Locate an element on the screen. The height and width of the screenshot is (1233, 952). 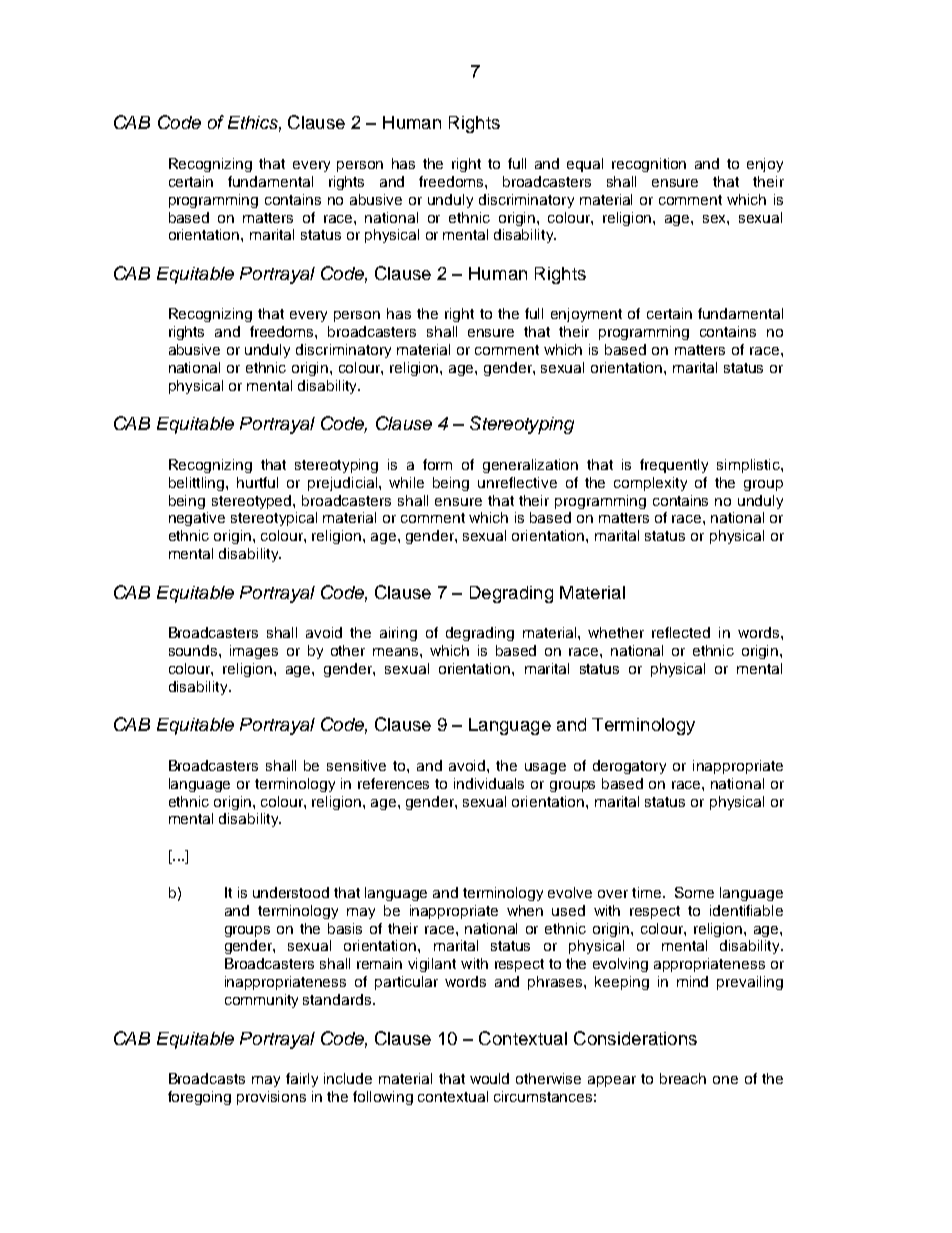
sensitive is located at coordinates (356, 765).
